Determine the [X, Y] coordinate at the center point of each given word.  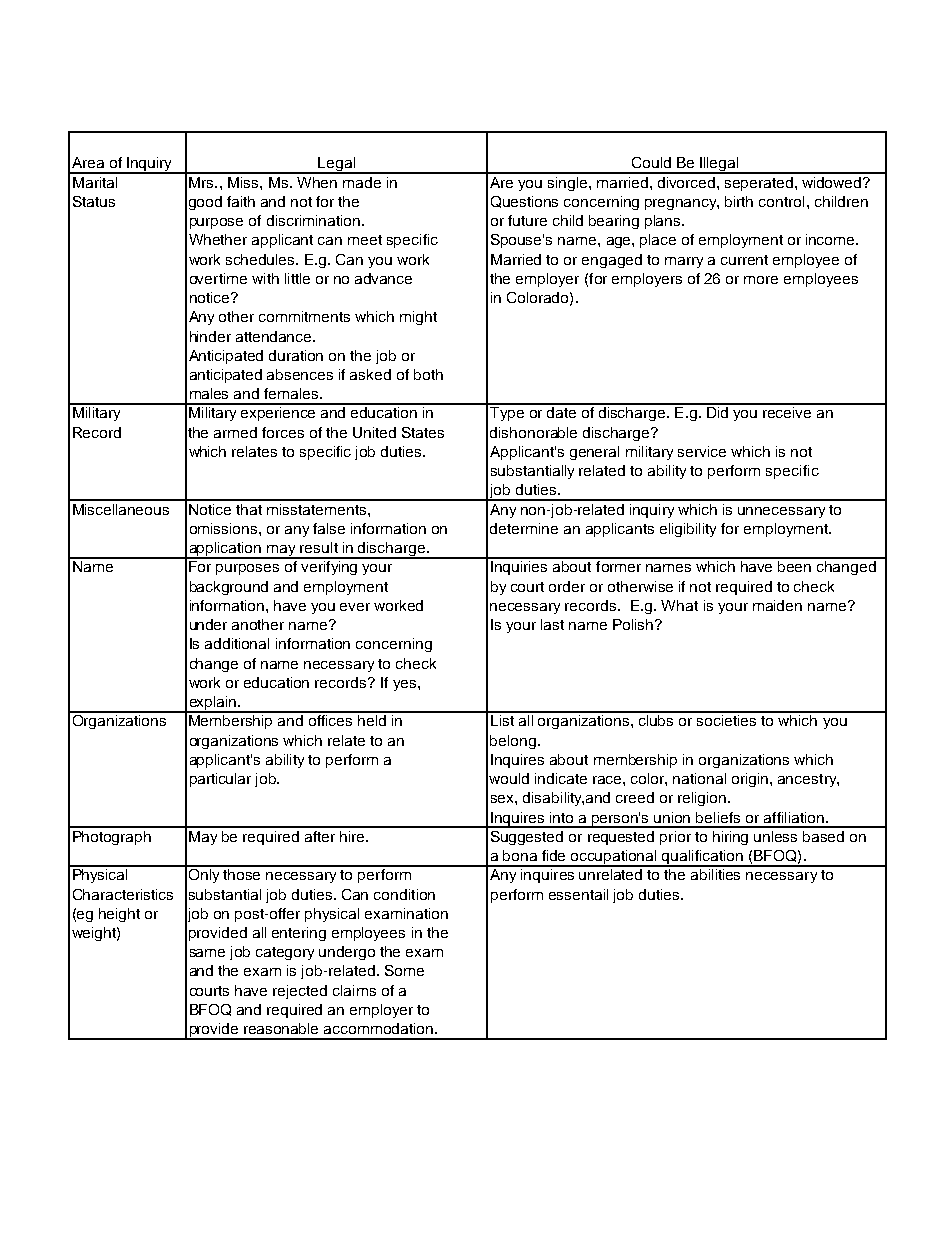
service [702, 451]
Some [404, 970]
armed [235, 432]
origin [751, 780]
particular [220, 780]
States [423, 432]
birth [739, 201]
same [207, 953]
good [205, 203]
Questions [524, 202]
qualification [702, 858]
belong [513, 742]
